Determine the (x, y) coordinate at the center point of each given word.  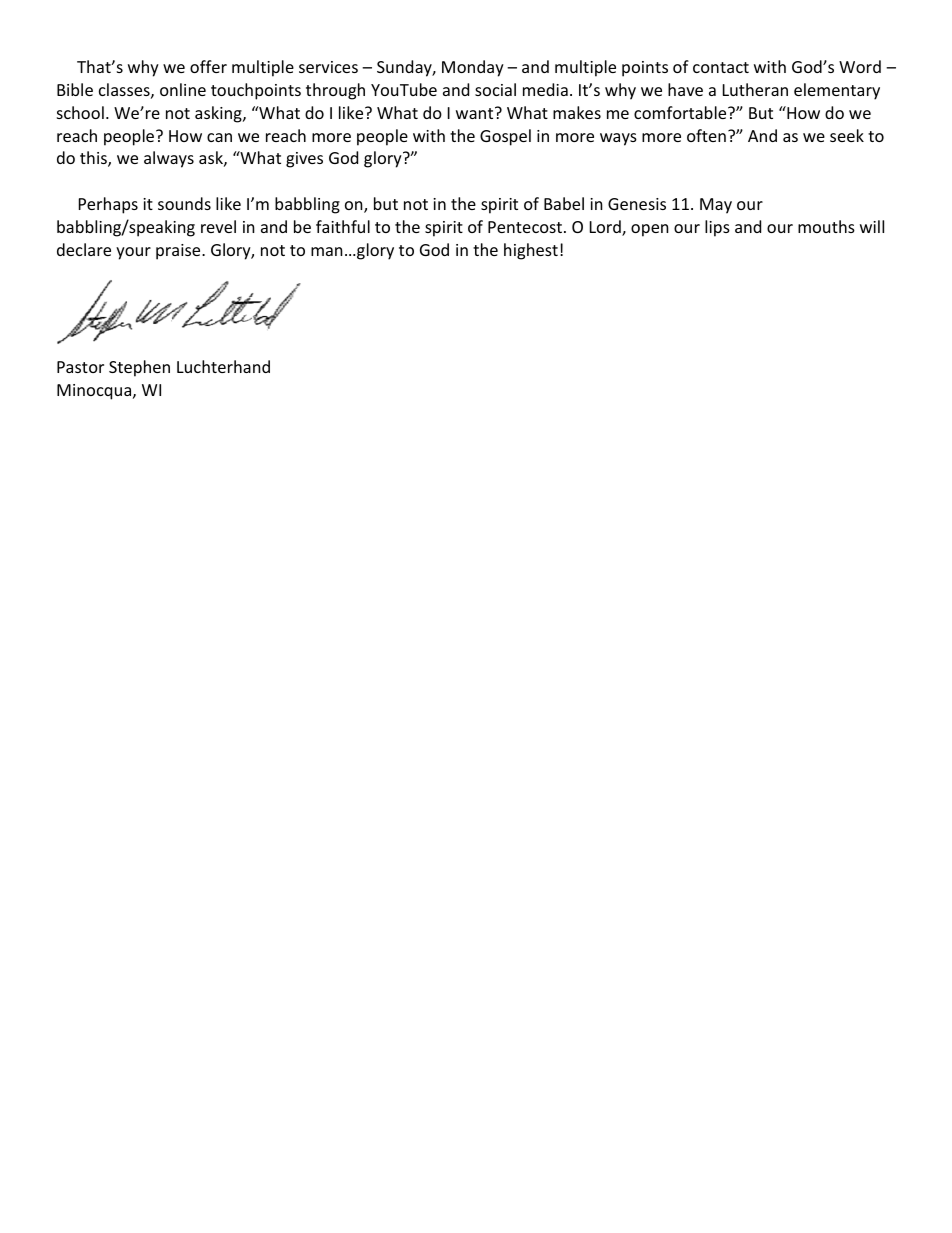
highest (531, 251)
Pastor (80, 367)
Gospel (505, 137)
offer (208, 66)
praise (179, 252)
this (94, 159)
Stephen (139, 368)
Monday (473, 68)
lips (717, 228)
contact (721, 67)
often (706, 135)
